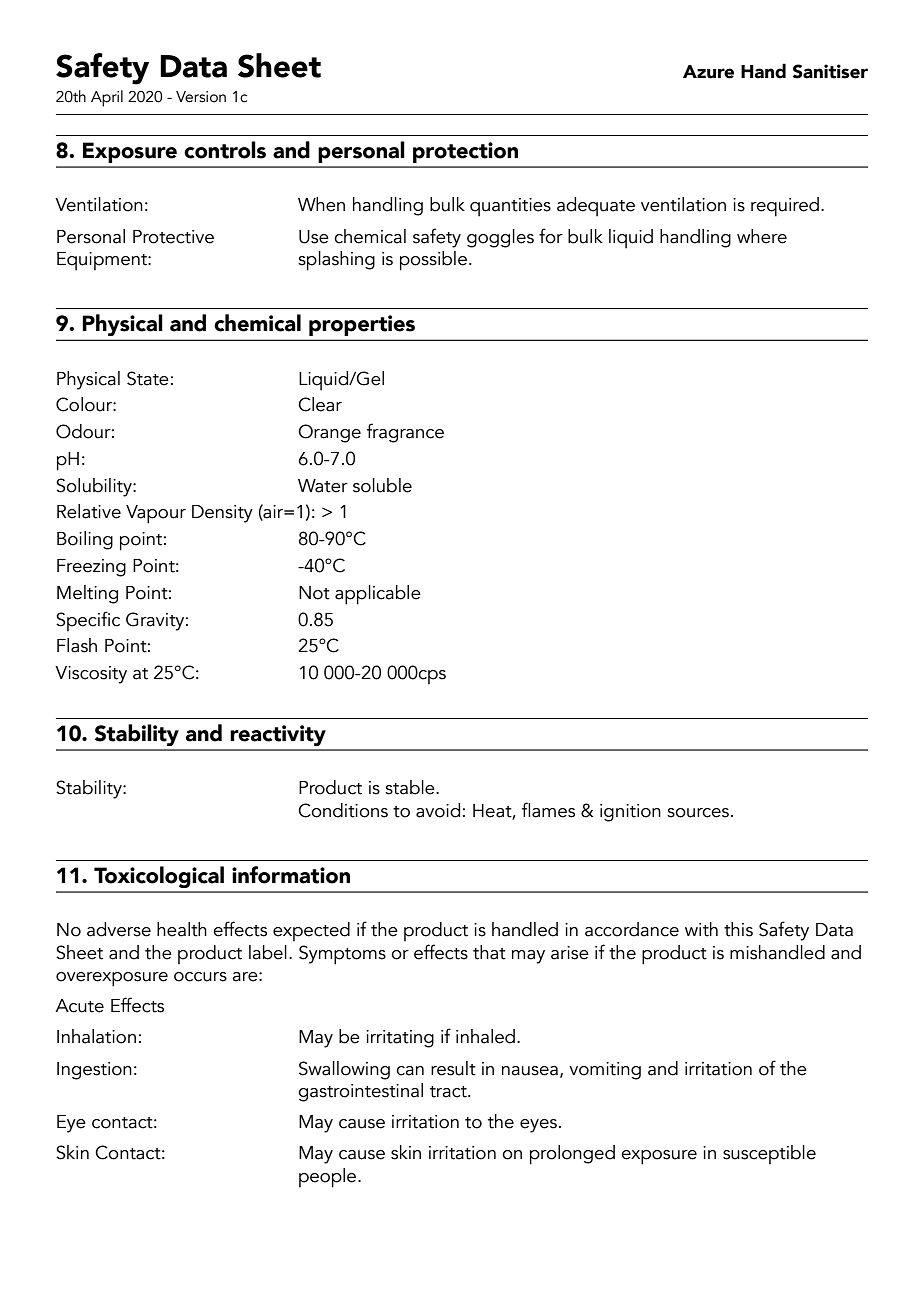 This screenshot has height=1308, width=924. Describe the element at coordinates (94, 1071) in the screenshot. I see `Ingestion` at that location.
